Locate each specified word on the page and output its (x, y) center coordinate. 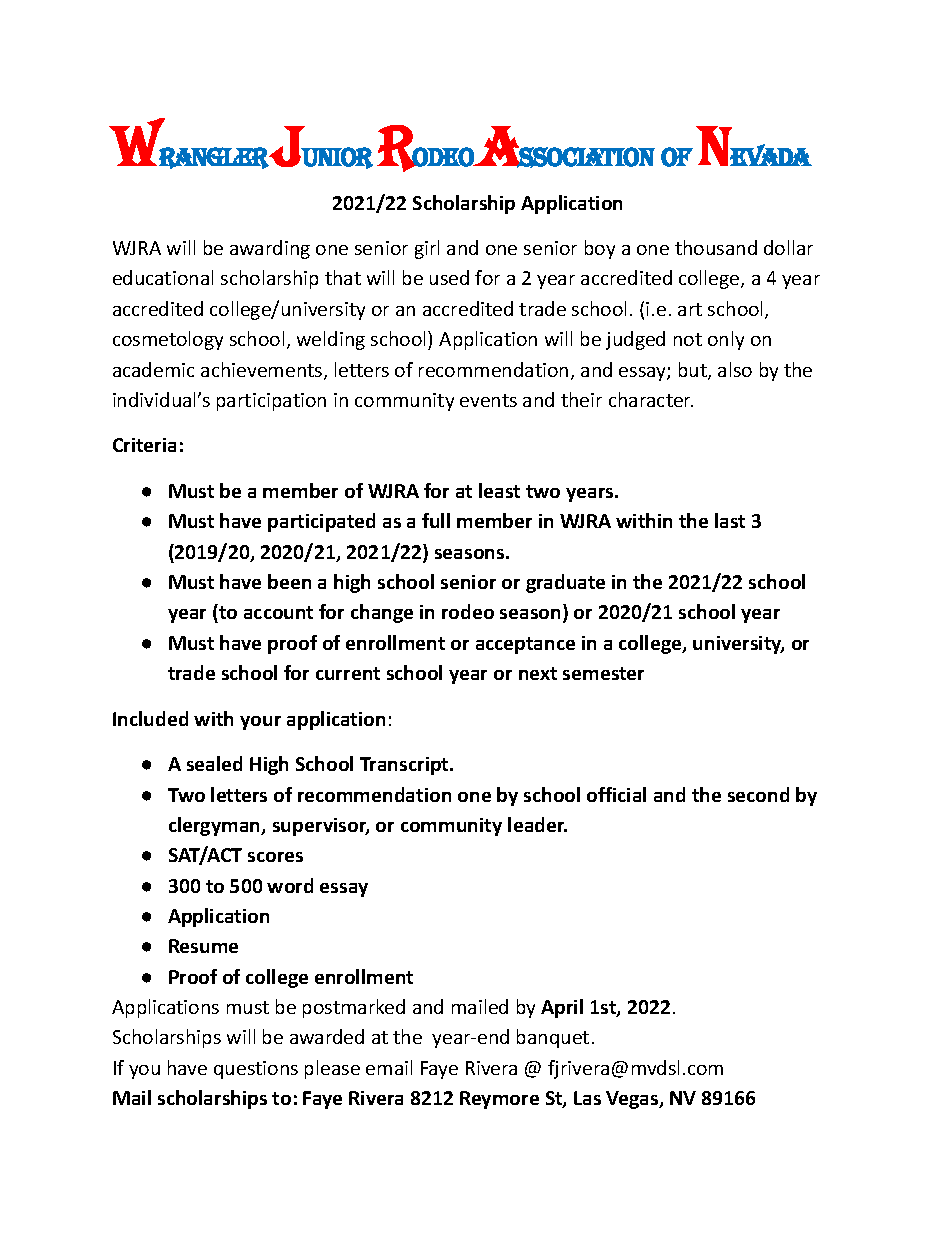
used (449, 277)
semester (603, 673)
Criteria (144, 445)
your (260, 723)
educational (163, 277)
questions (256, 1070)
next (538, 673)
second (758, 794)
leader (537, 824)
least (499, 490)
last (730, 520)
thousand (716, 247)
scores (275, 857)
